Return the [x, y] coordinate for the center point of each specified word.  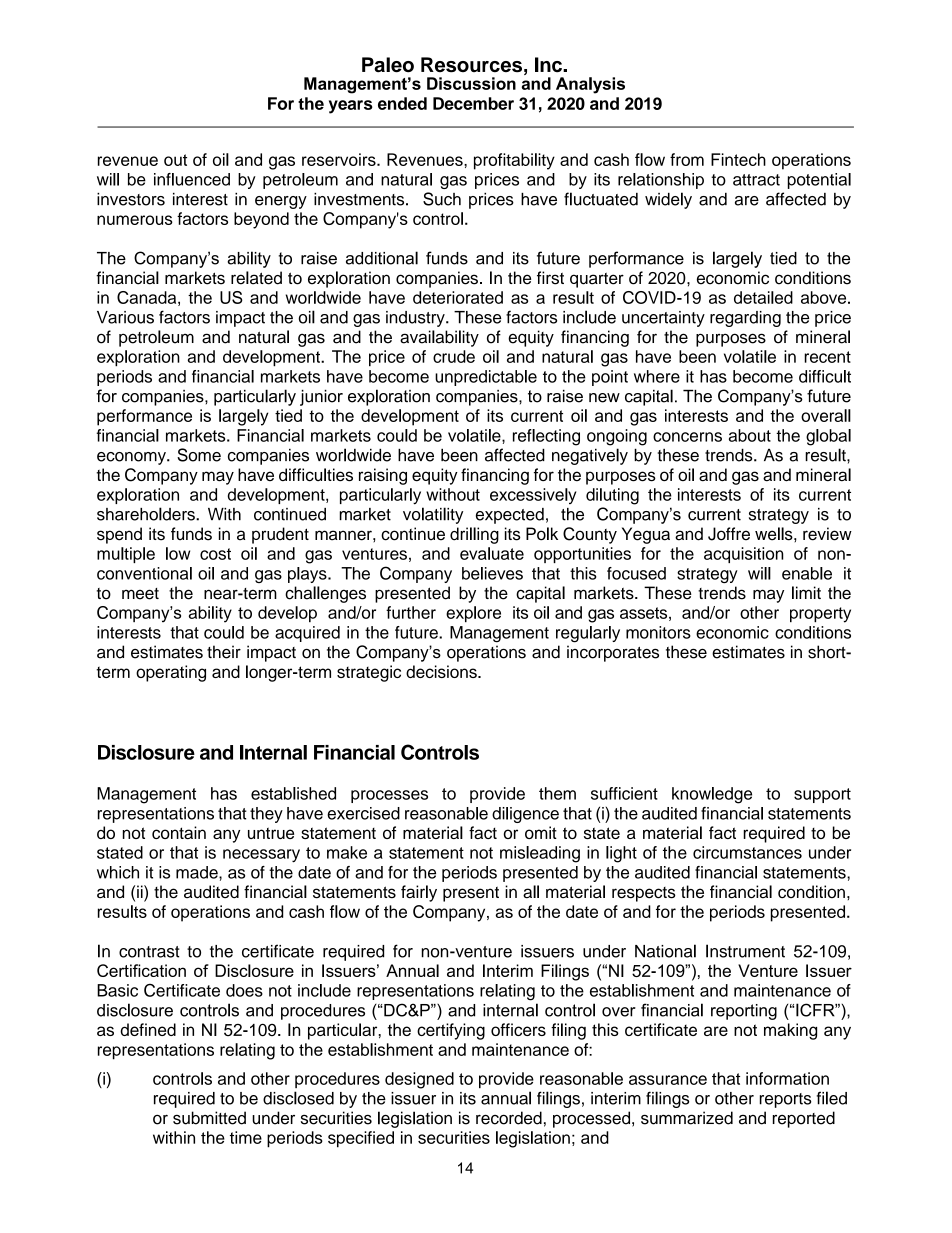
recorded [509, 1118]
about [750, 435]
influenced [192, 179]
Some [199, 455]
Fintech [738, 159]
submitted [209, 1118]
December [473, 103]
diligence [525, 815]
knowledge [712, 795]
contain [179, 832]
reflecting [546, 437]
